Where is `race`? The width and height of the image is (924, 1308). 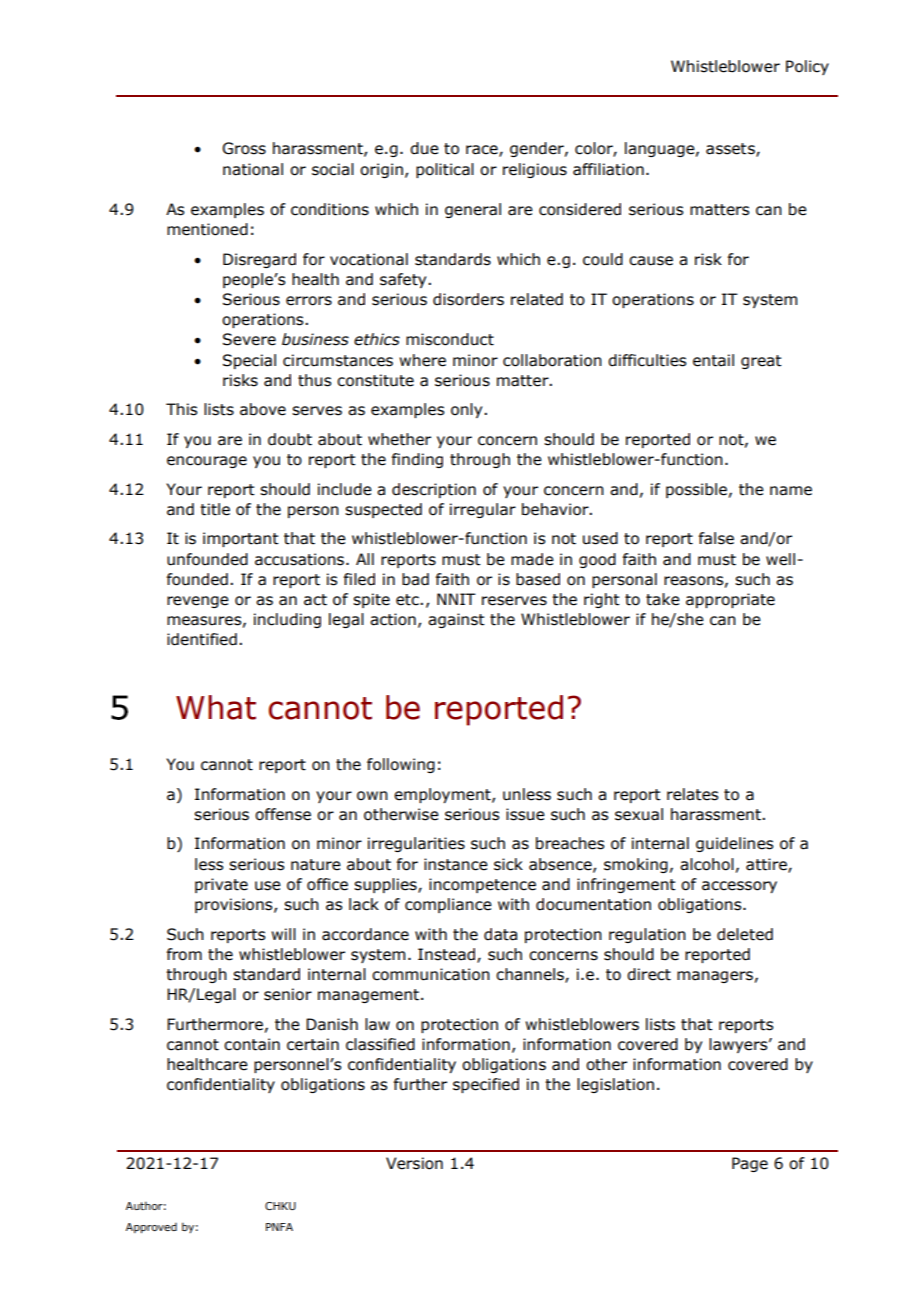 race is located at coordinates (483, 151).
